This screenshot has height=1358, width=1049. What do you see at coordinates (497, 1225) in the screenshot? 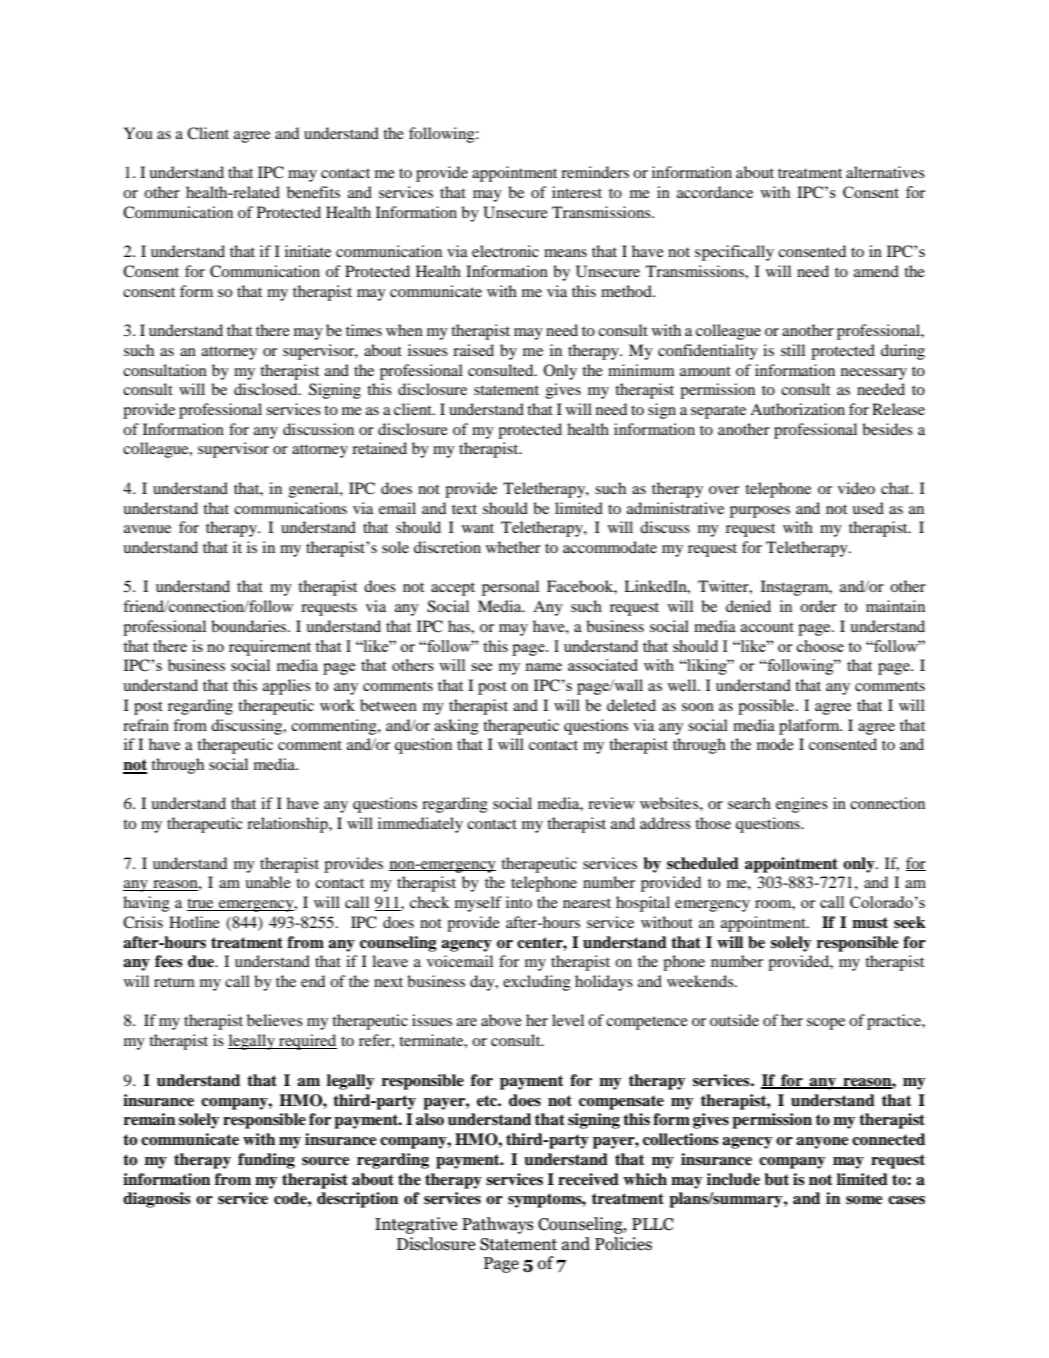
I see `Pathways` at bounding box center [497, 1225].
